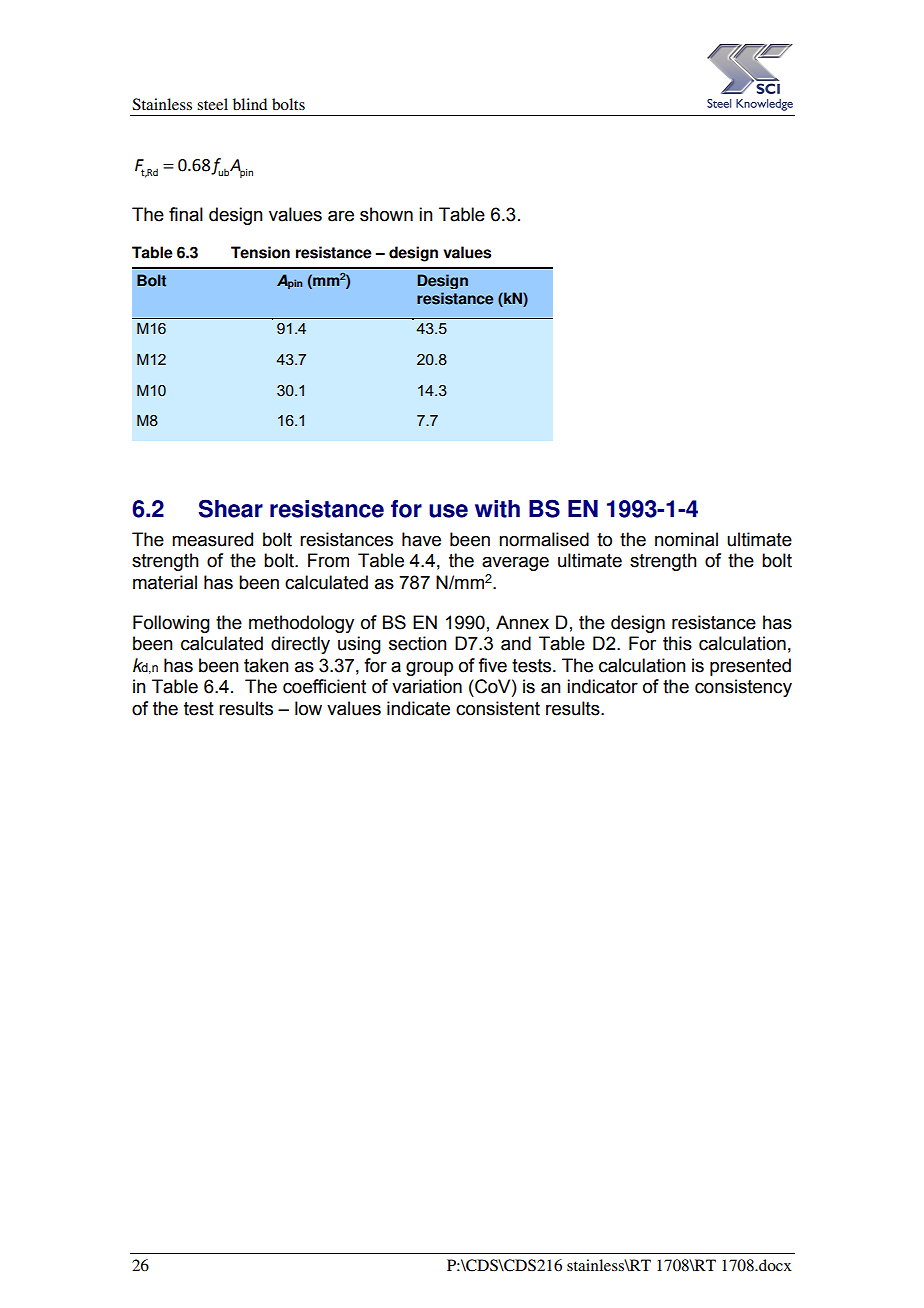 The height and width of the image is (1308, 924). Describe the element at coordinates (231, 508) in the image. I see `Shear` at that location.
